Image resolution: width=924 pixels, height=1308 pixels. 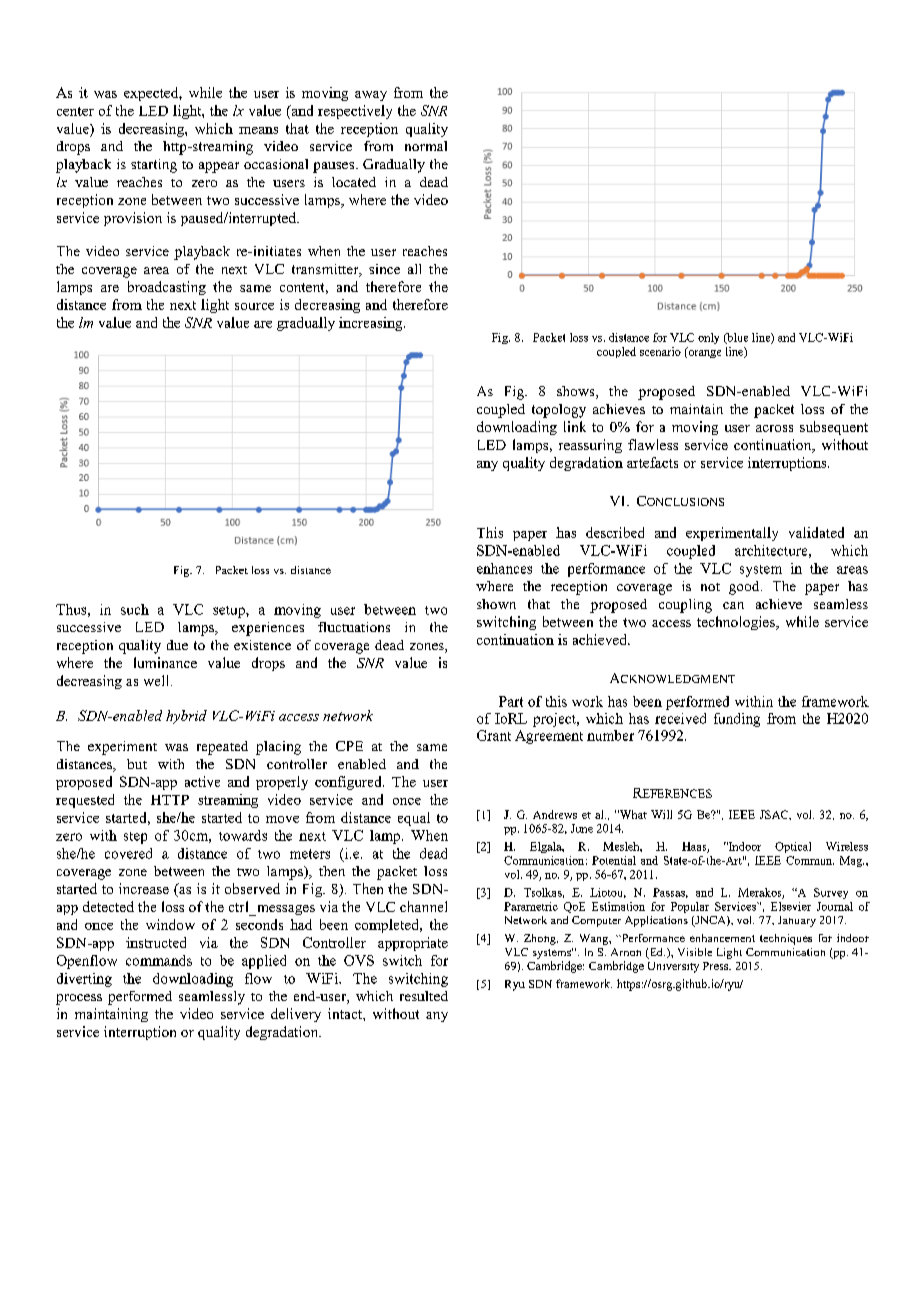 I want to click on good, so click(x=745, y=588).
